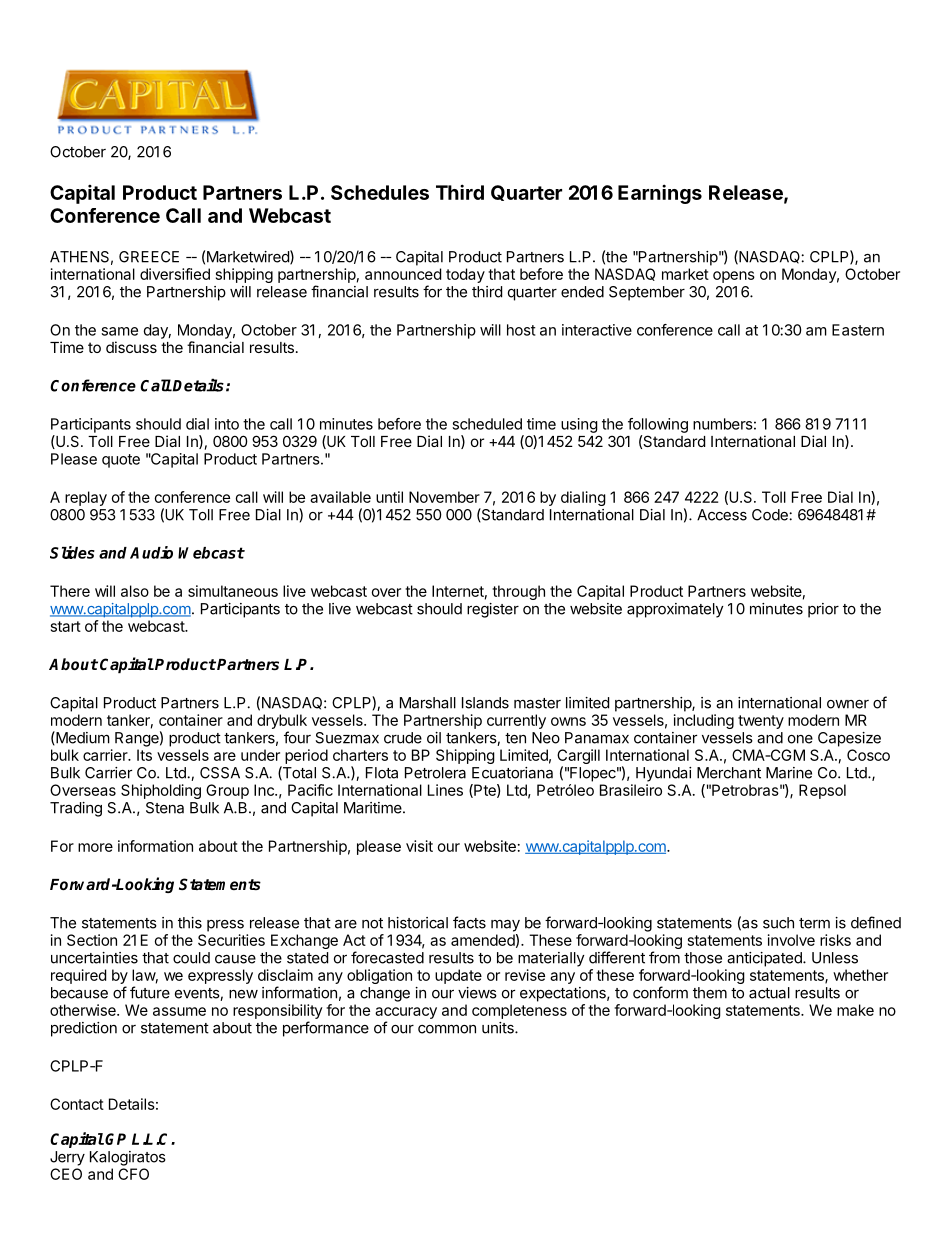 This screenshot has width=952, height=1233. What do you see at coordinates (444, 497) in the screenshot?
I see `November` at bounding box center [444, 497].
